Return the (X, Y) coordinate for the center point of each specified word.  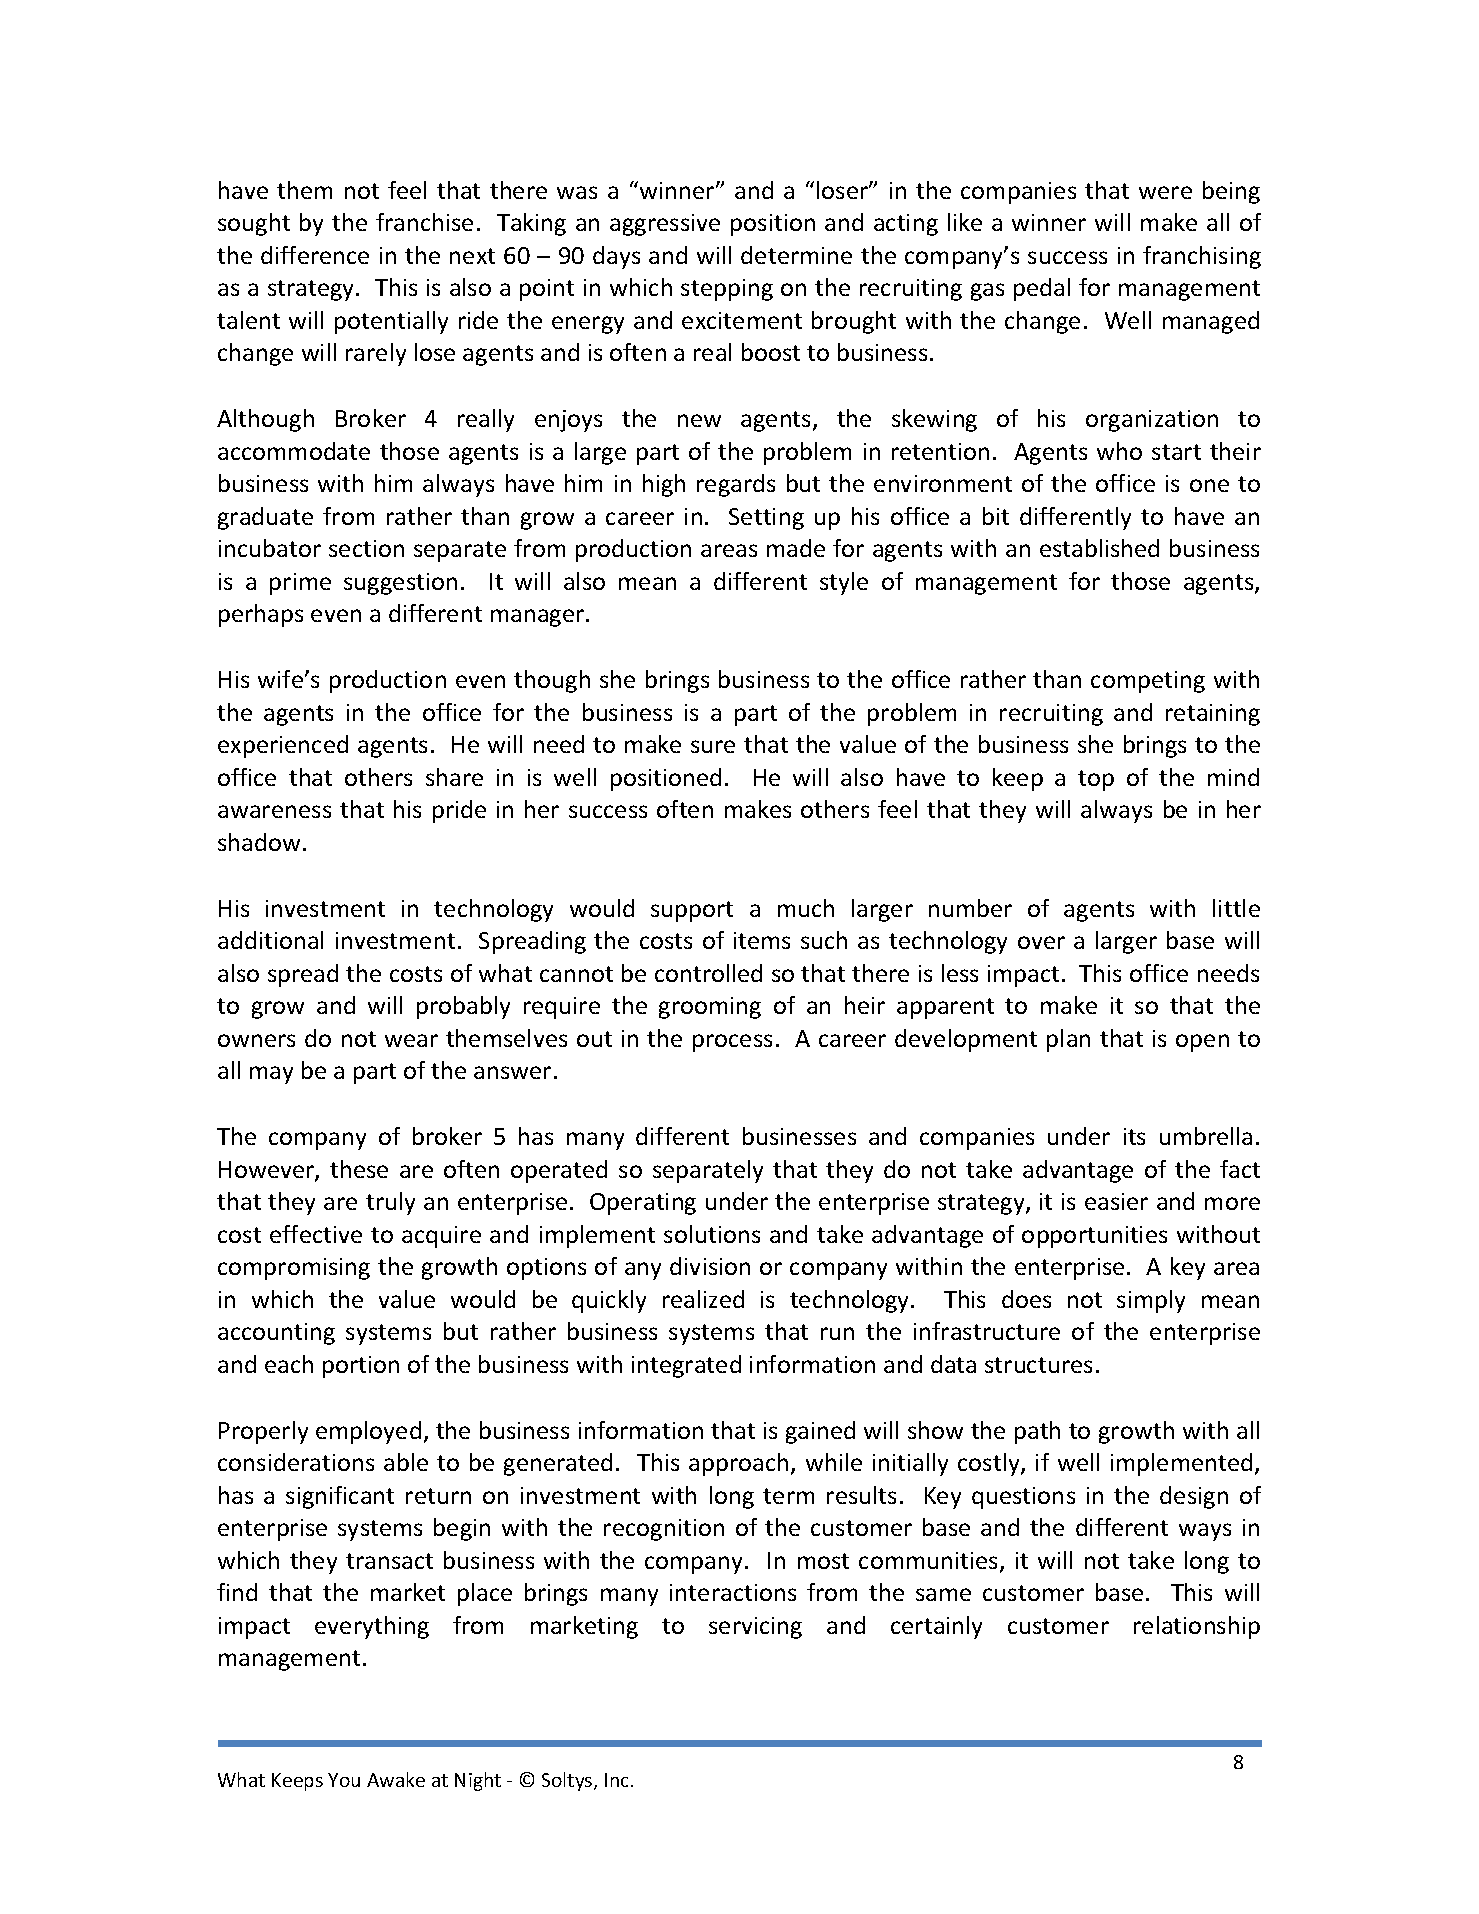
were (1165, 192)
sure (713, 746)
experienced (283, 746)
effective (316, 1234)
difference (315, 255)
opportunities (1094, 1237)
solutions (712, 1234)
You (344, 1780)
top (1096, 780)
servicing (755, 1628)
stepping (727, 290)
